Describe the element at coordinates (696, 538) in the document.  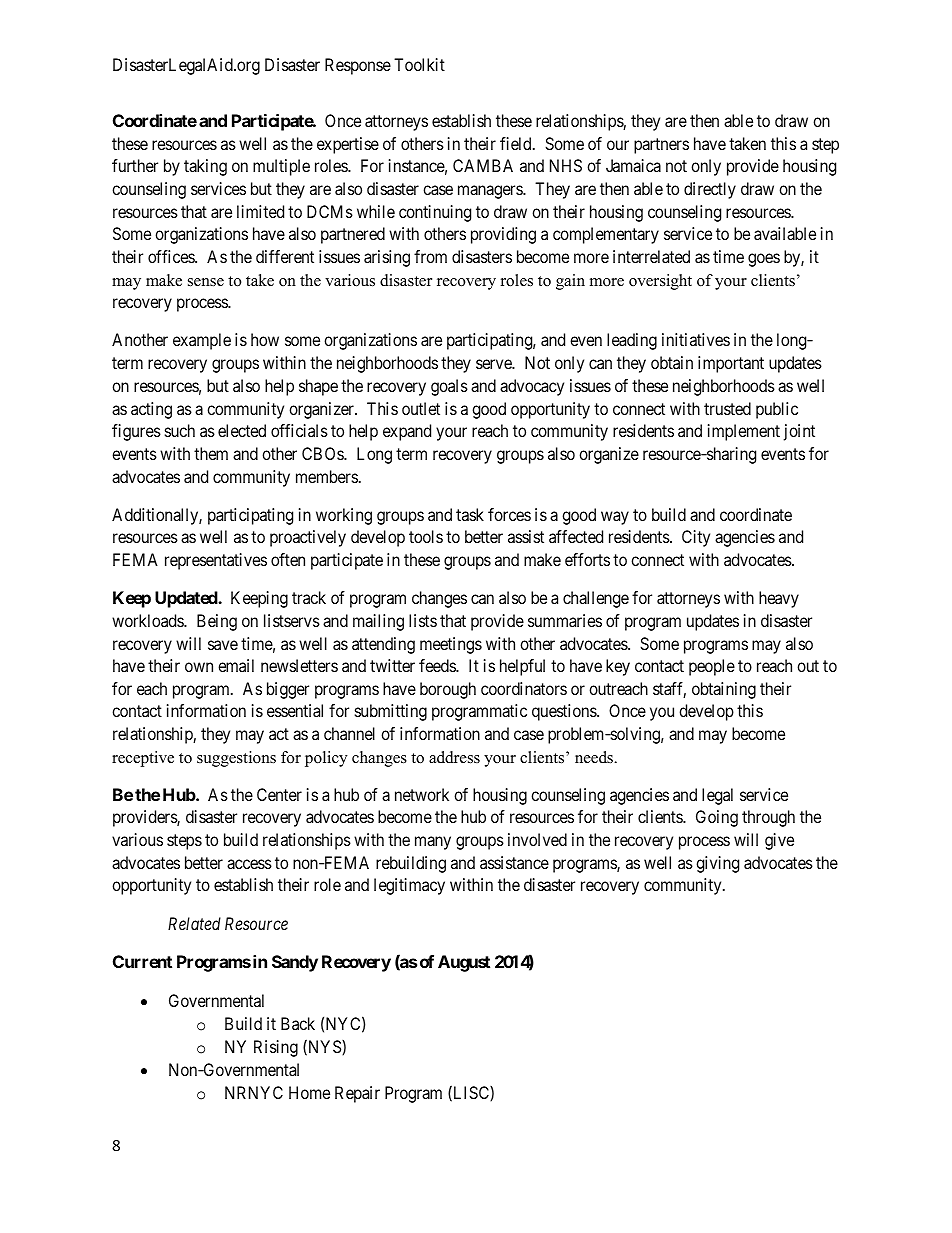
I see `City` at that location.
